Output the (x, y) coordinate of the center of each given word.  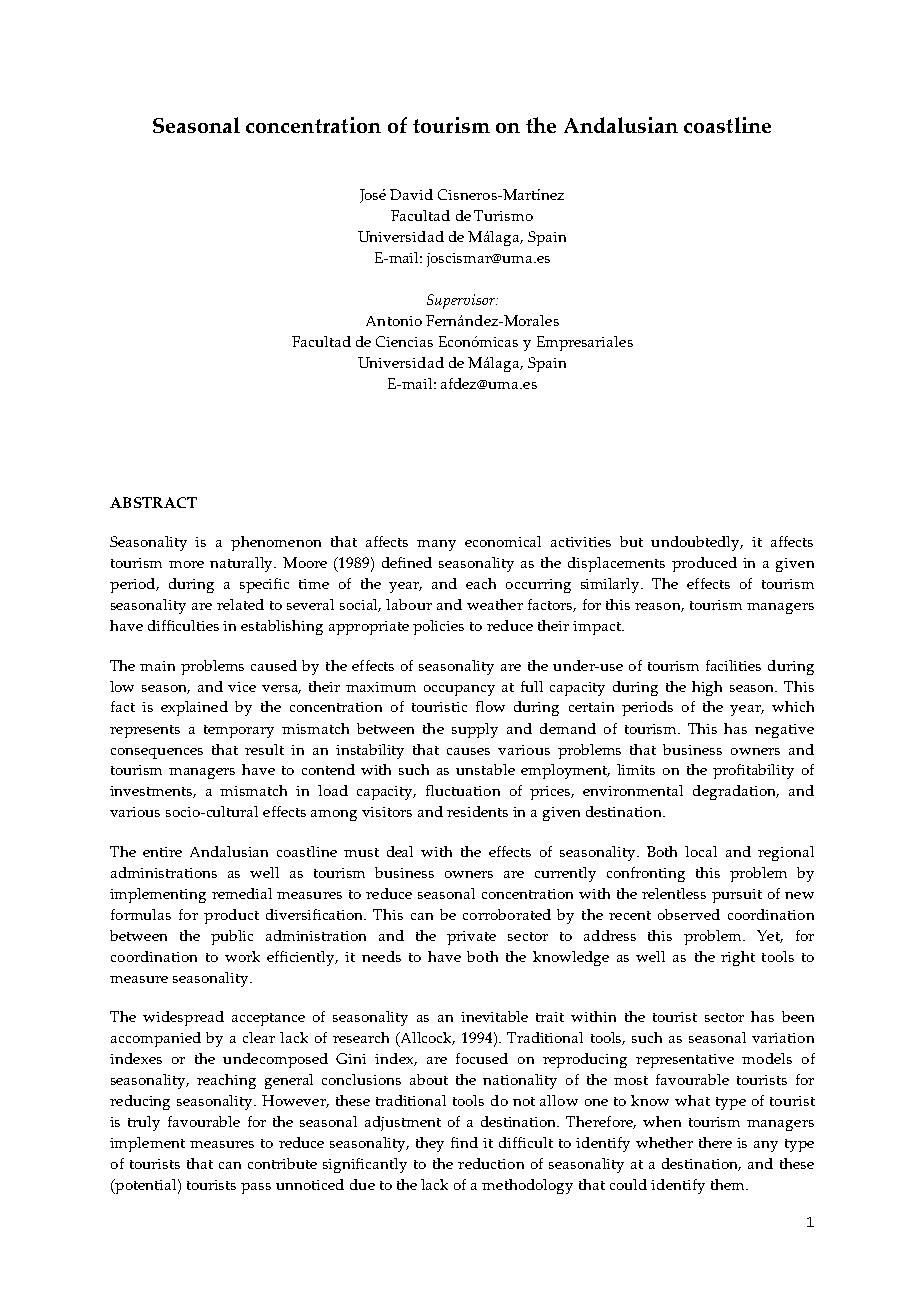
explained (194, 708)
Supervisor (462, 301)
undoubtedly (697, 543)
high (707, 688)
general (289, 1081)
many (436, 545)
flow (490, 706)
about (429, 1079)
